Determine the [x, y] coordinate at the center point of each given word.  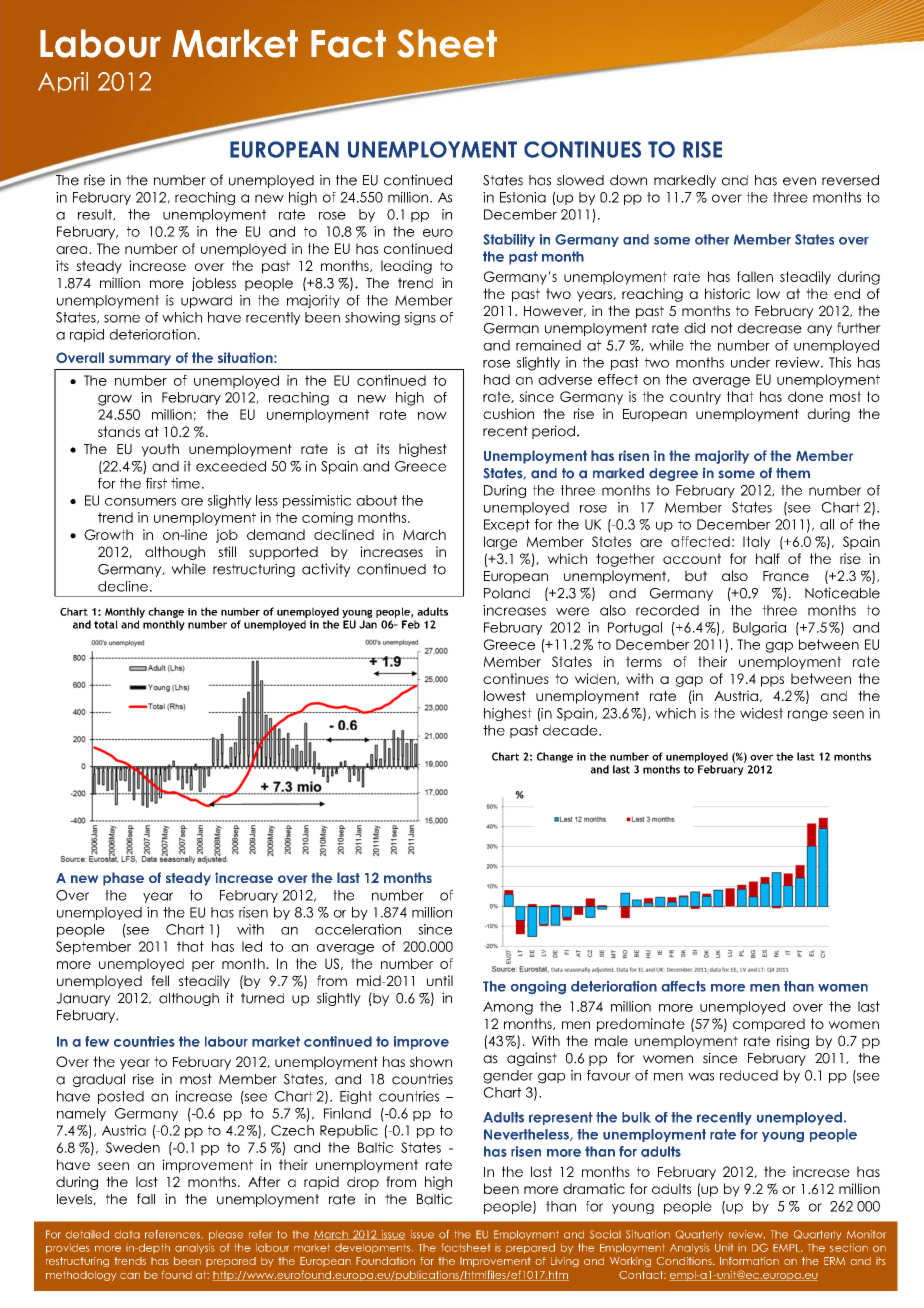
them [793, 473]
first [156, 483]
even [799, 181]
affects [683, 986]
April [63, 82]
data [127, 1235]
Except [507, 525]
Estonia [523, 197]
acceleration [358, 929]
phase [123, 879]
